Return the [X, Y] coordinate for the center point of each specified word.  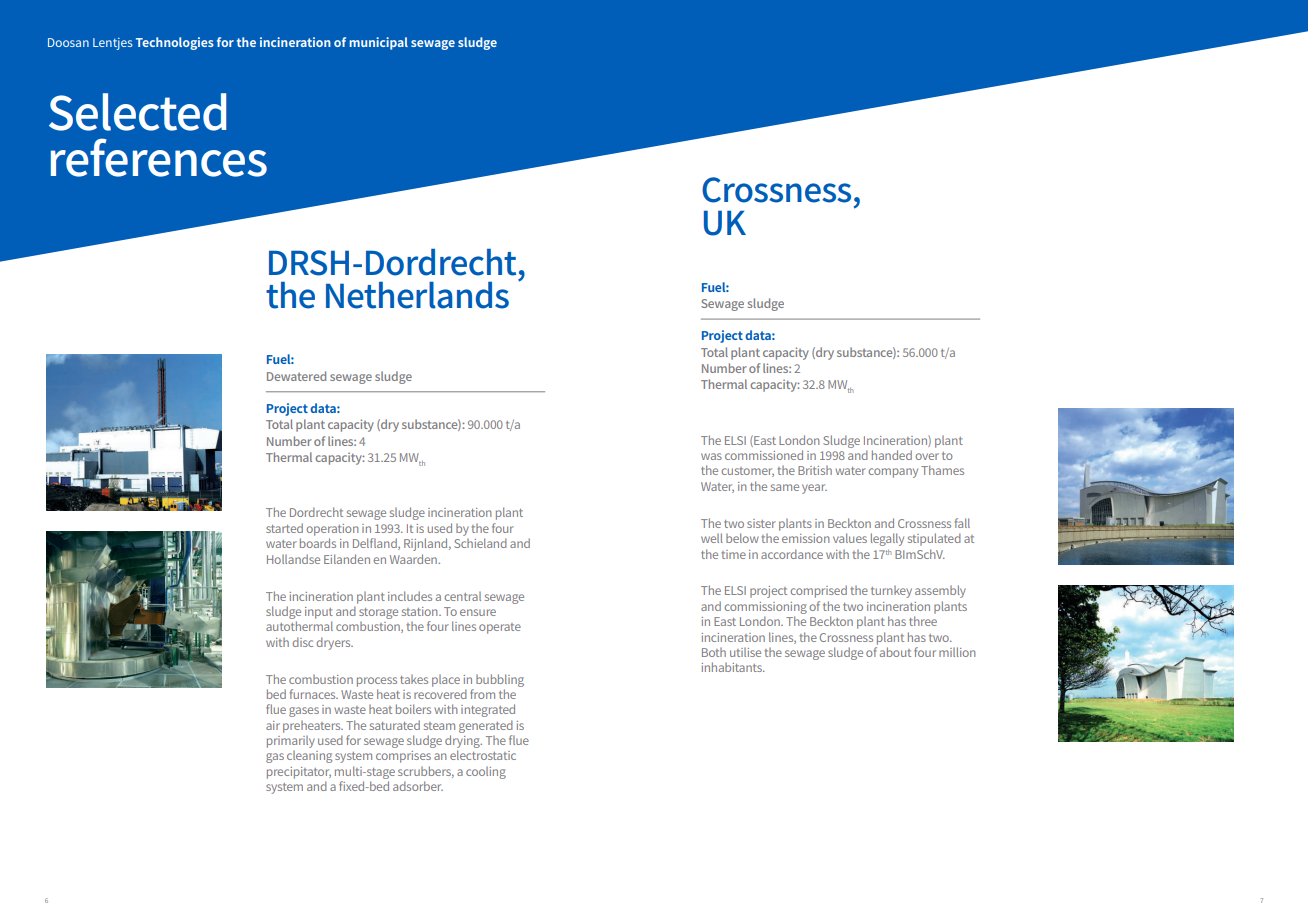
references [159, 157]
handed [892, 455]
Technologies [175, 43]
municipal [379, 43]
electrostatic [483, 755]
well [712, 538]
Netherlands [417, 295]
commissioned [764, 455]
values [850, 538]
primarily [291, 742]
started [284, 528]
